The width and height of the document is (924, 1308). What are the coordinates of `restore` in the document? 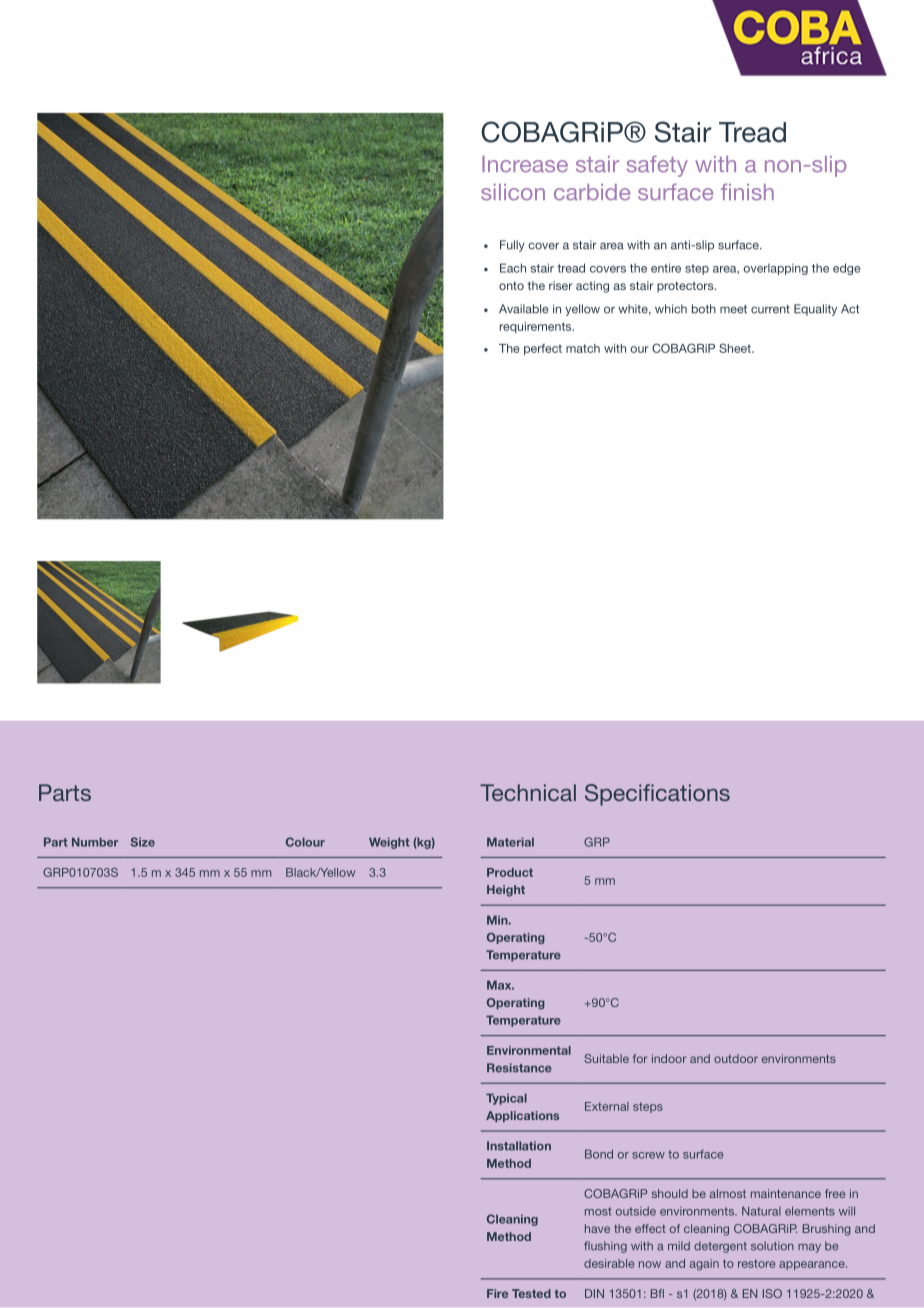 It's located at (756, 1263).
